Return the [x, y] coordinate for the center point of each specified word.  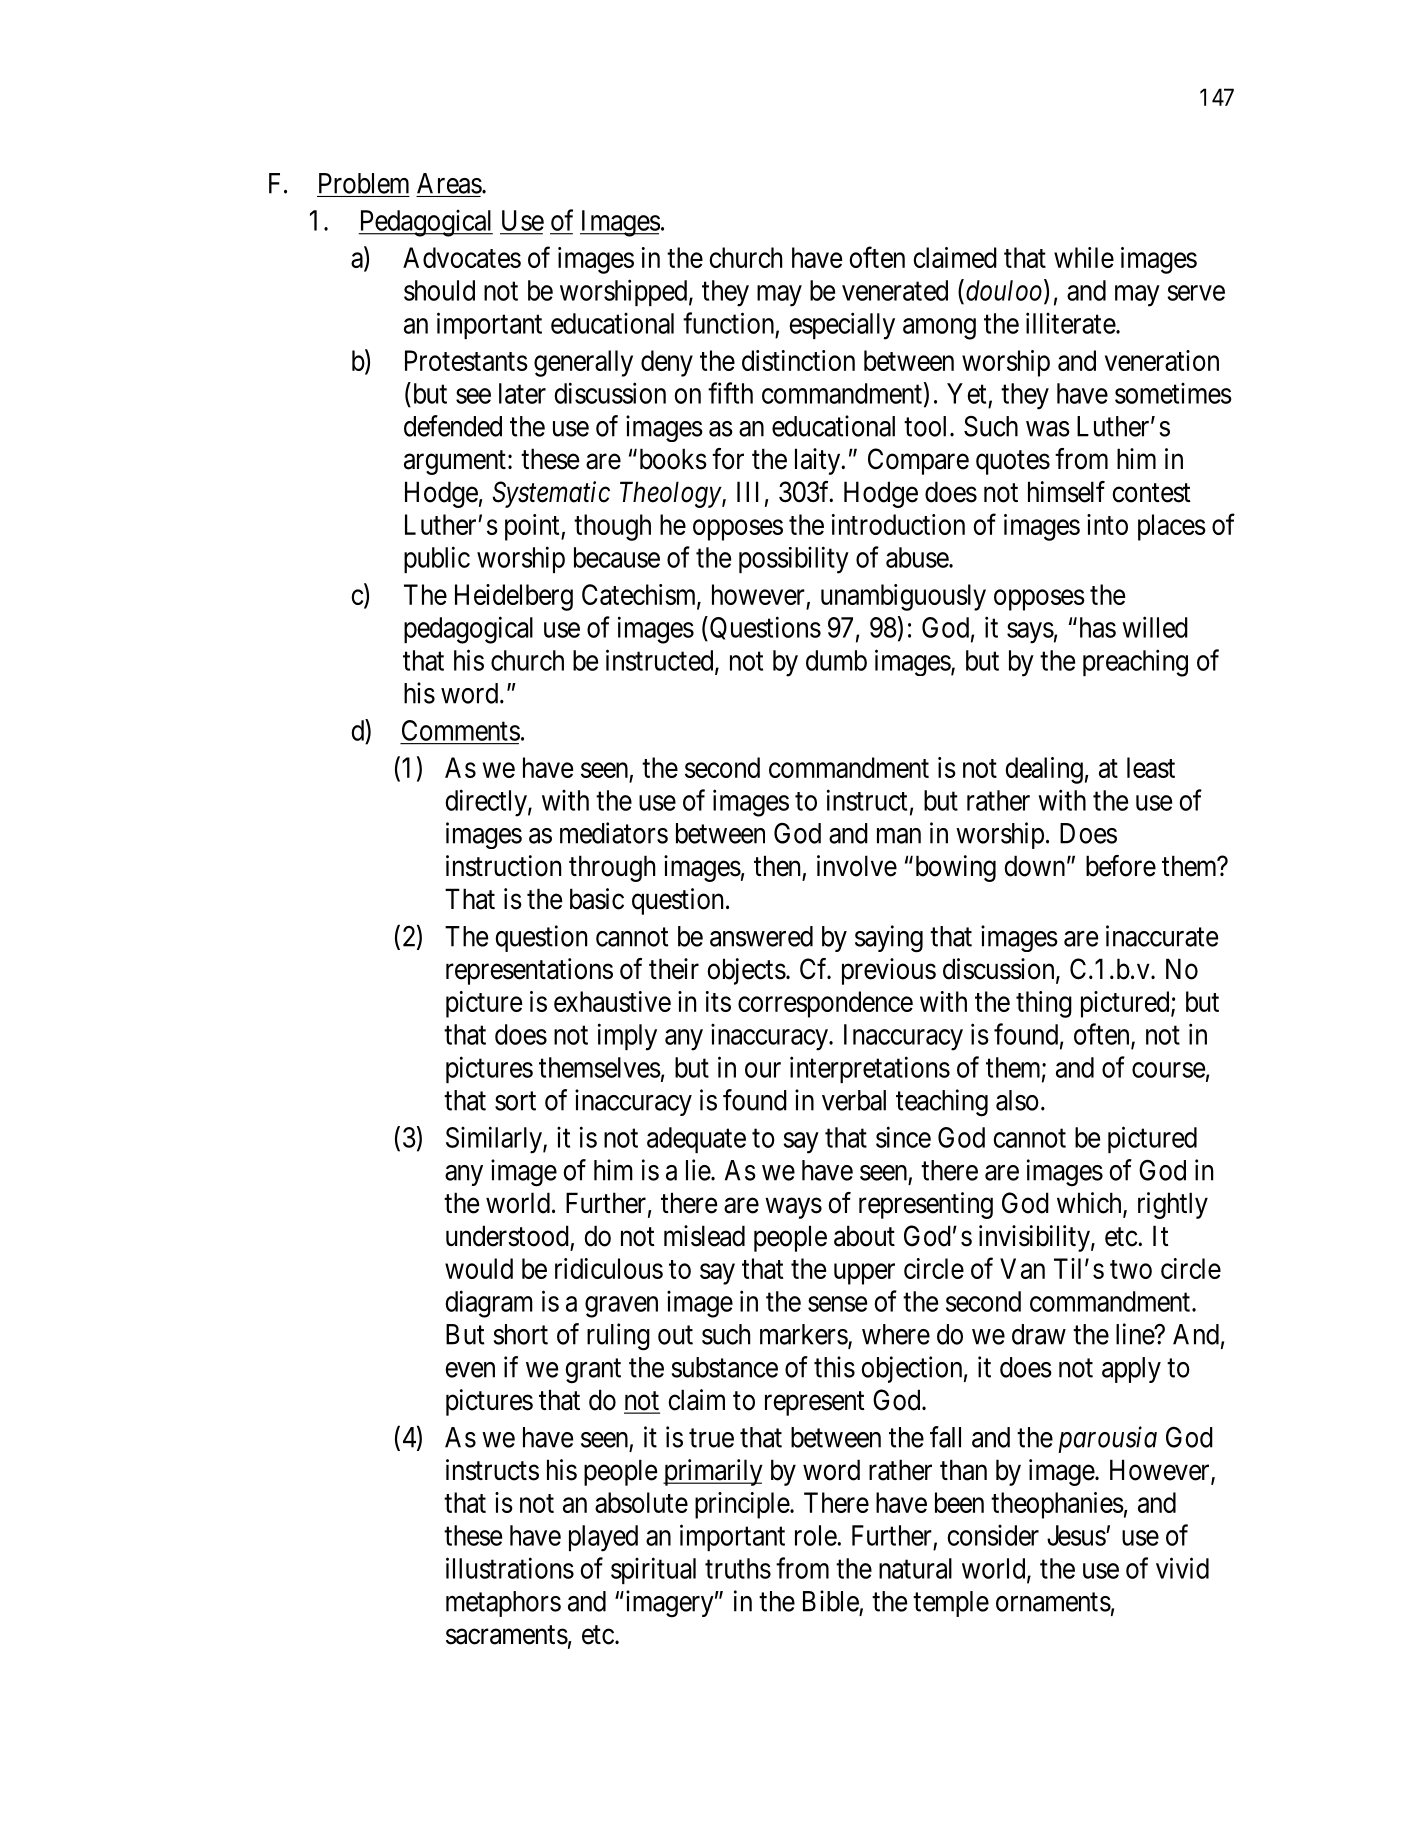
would [479, 1268]
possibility [794, 560]
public [437, 559]
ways [793, 1208]
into [1107, 524]
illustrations [510, 1568]
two [1131, 1269]
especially [842, 326]
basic [597, 899]
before [1121, 866]
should [439, 290]
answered [761, 936]
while [1084, 257]
